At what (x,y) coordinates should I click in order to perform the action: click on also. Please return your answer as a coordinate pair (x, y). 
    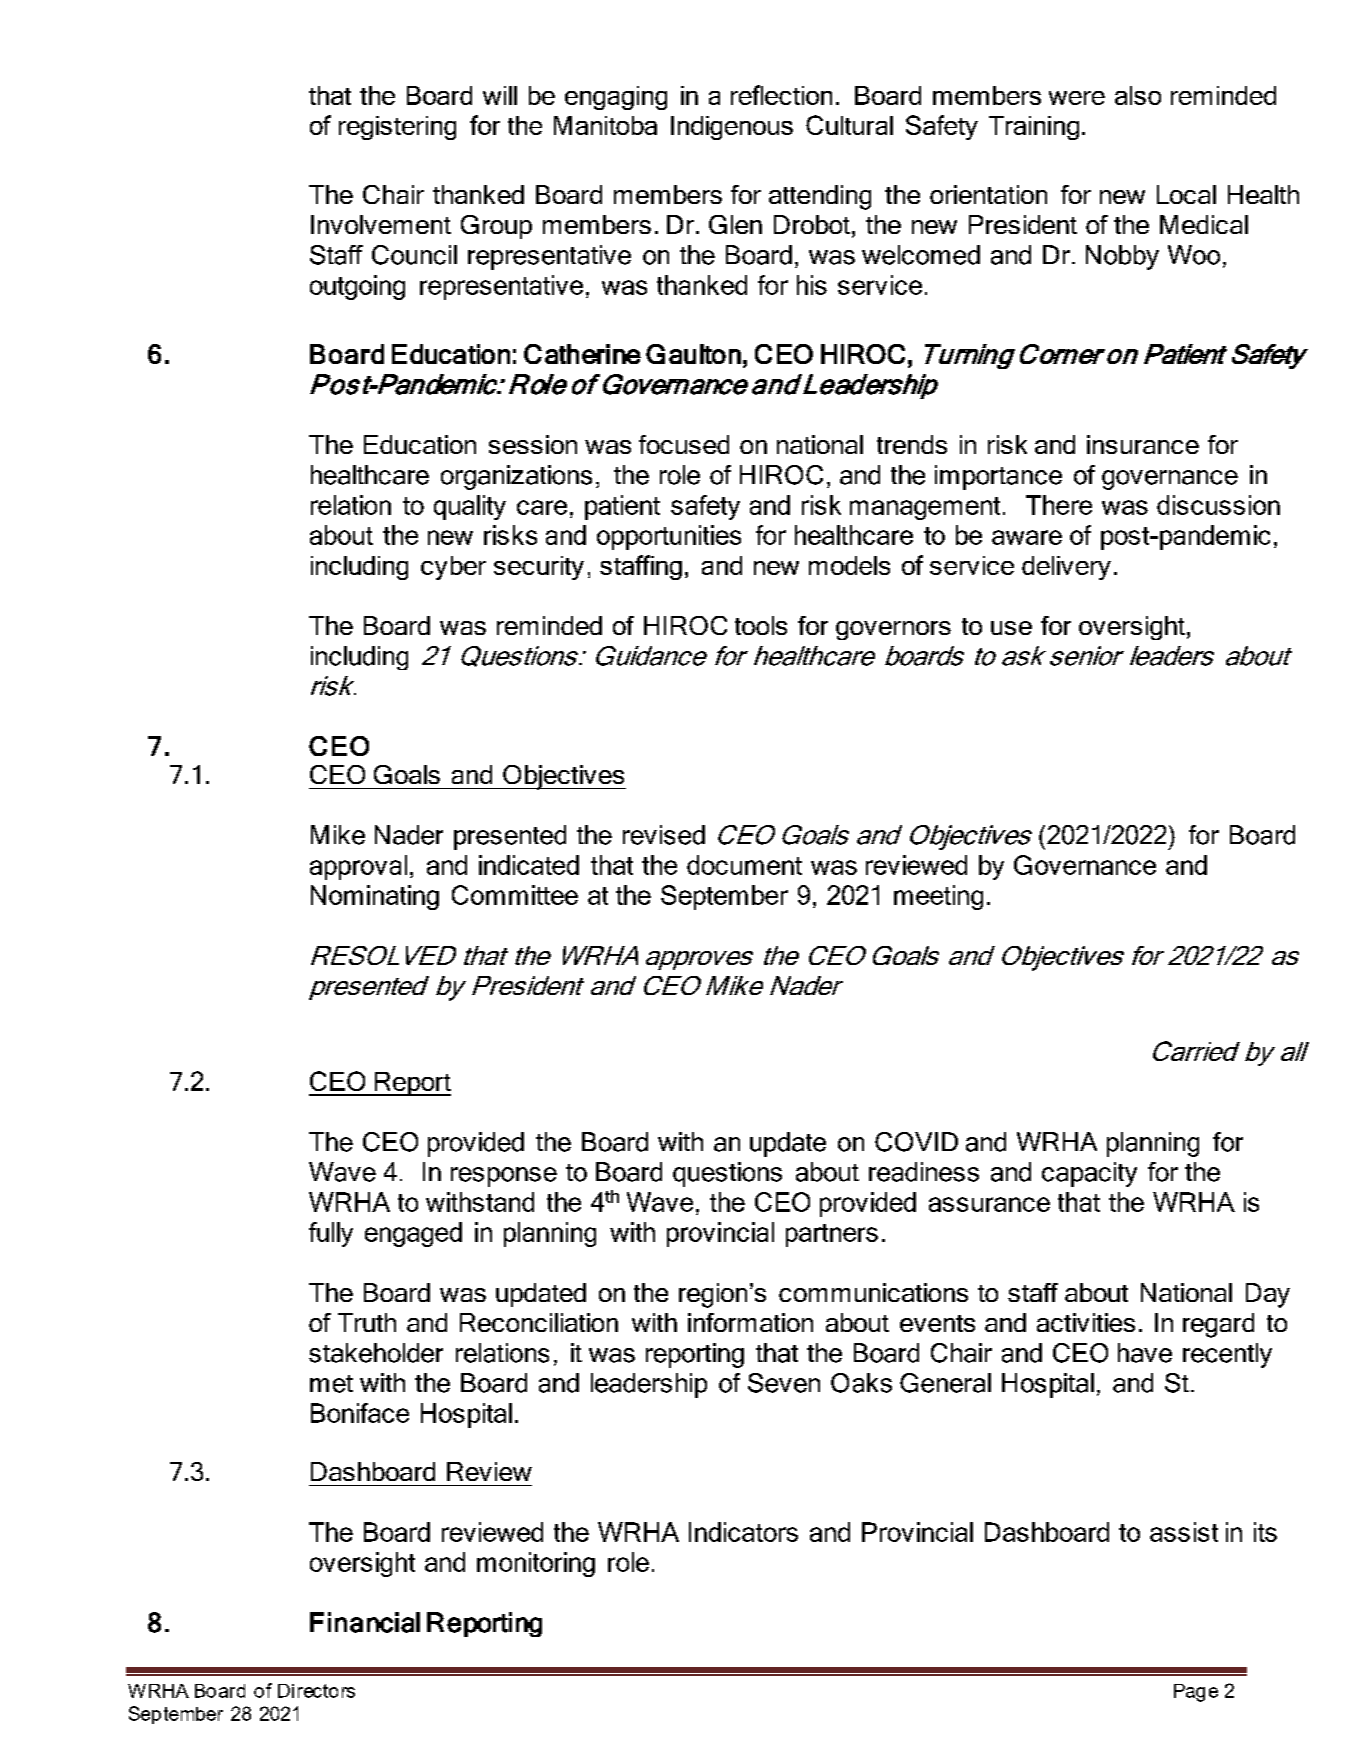
    Looking at the image, I should click on (1138, 95).
